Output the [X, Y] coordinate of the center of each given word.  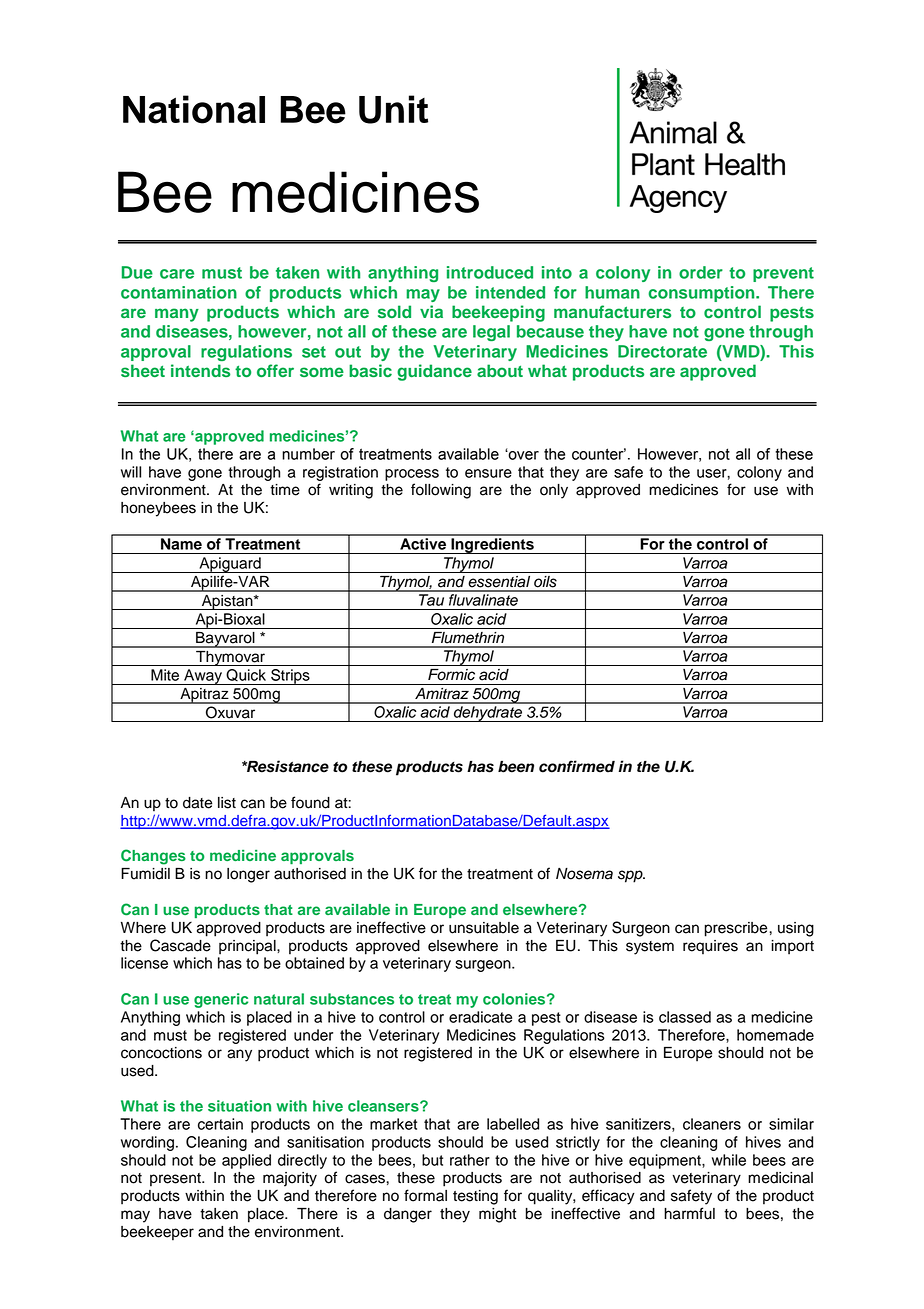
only [554, 491]
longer [248, 875]
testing [475, 1197]
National [194, 109]
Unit [393, 109]
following [441, 491]
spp [631, 876]
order [701, 272]
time [285, 490]
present [176, 1180]
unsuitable [484, 928]
